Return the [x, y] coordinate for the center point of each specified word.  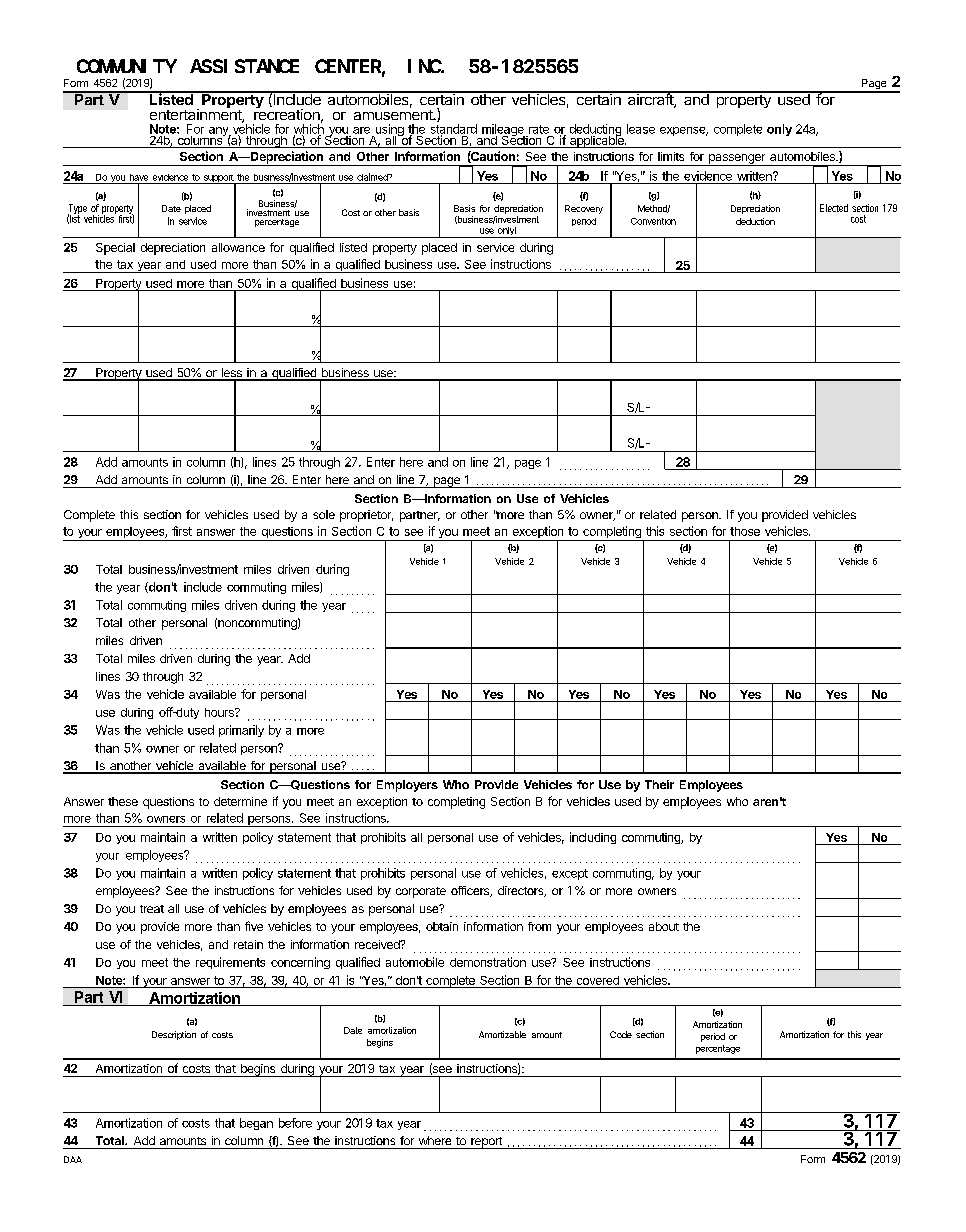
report [486, 1143]
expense [684, 131]
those [745, 531]
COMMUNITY [127, 66]
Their [659, 784]
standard [454, 130]
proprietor [366, 516]
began [256, 1124]
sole [324, 514]
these [123, 801]
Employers [407, 786]
